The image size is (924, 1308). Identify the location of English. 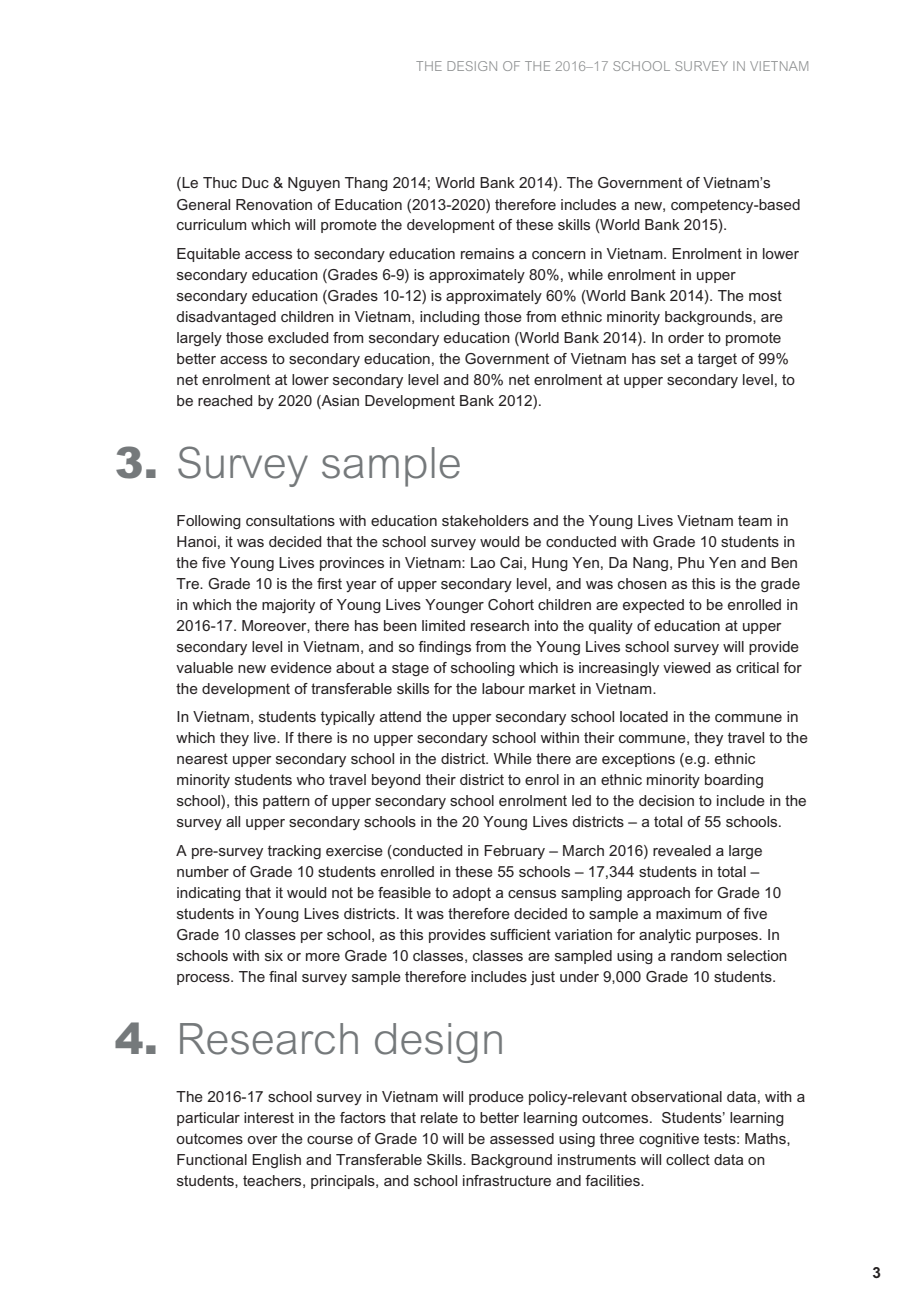
(276, 1161).
